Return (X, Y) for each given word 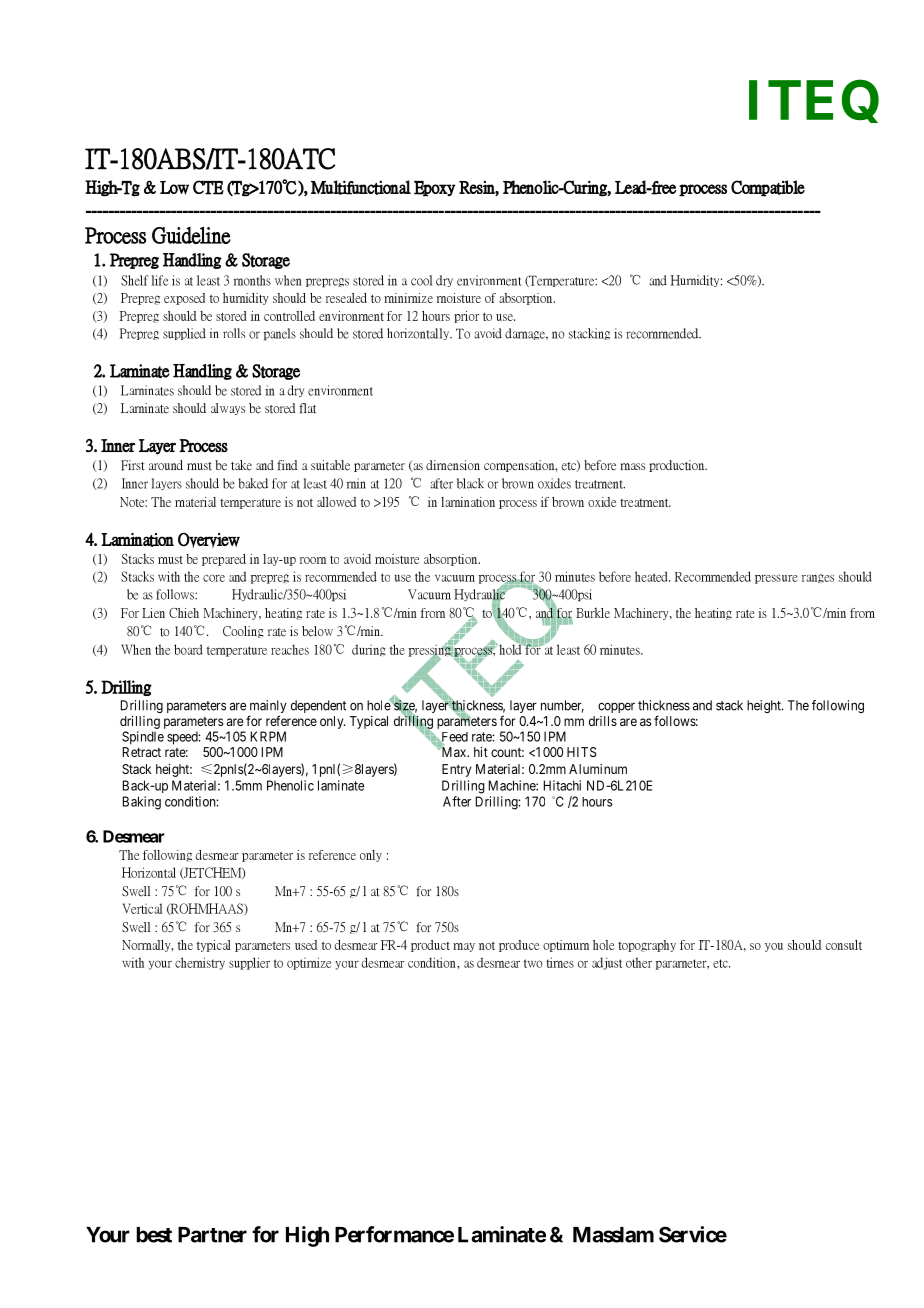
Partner (212, 1235)
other (639, 962)
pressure (776, 579)
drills (603, 721)
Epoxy (435, 189)
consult (844, 945)
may (464, 947)
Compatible (768, 188)
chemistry (200, 963)
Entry (456, 770)
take (241, 465)
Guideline (191, 235)
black (470, 483)
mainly (268, 708)
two (533, 963)
